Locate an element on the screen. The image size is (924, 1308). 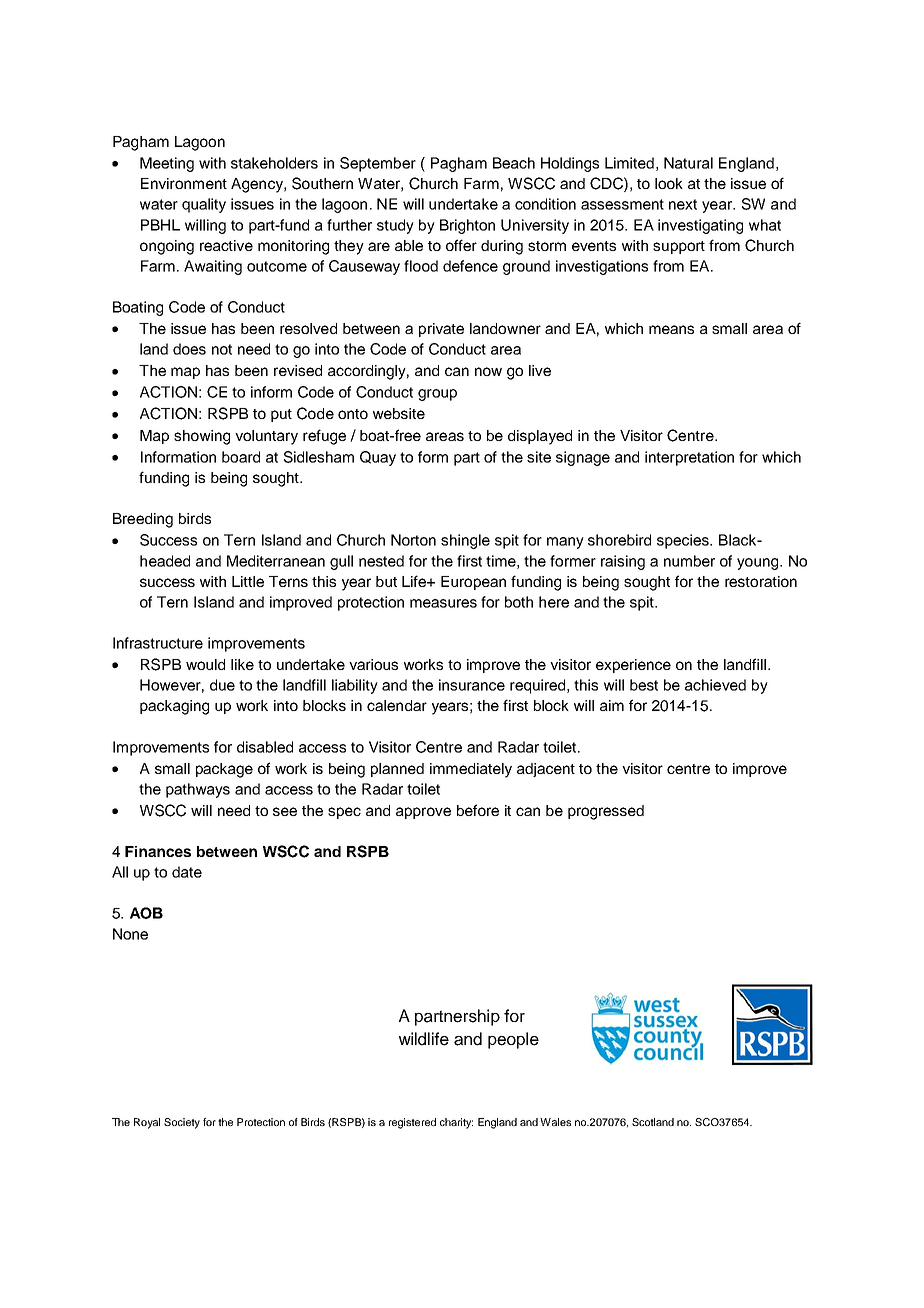
quality is located at coordinates (204, 205).
